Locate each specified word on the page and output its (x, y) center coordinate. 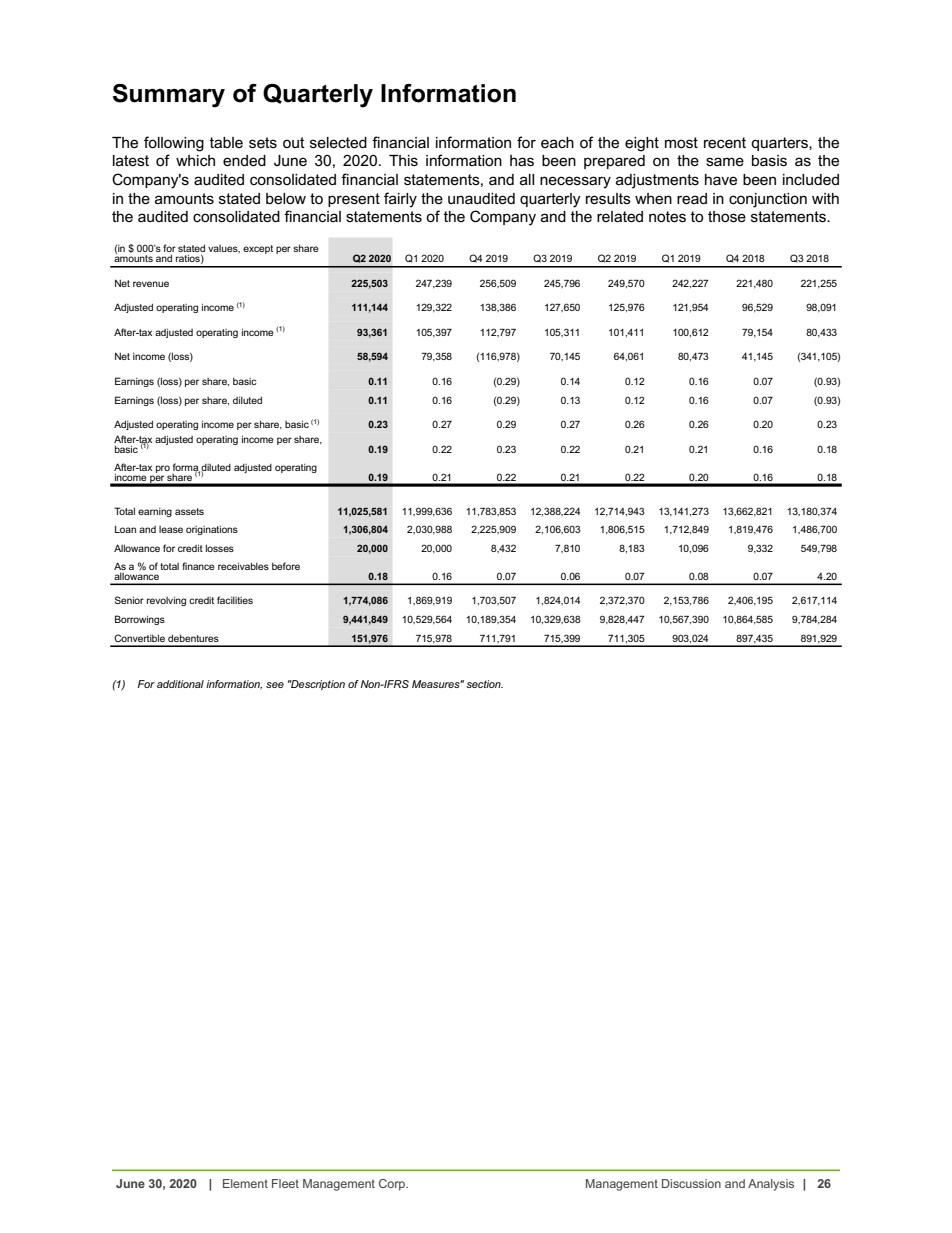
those (727, 216)
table (226, 142)
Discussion (691, 1183)
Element (245, 1183)
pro (163, 469)
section (484, 684)
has (522, 160)
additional (180, 684)
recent (725, 142)
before (286, 566)
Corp (393, 1185)
